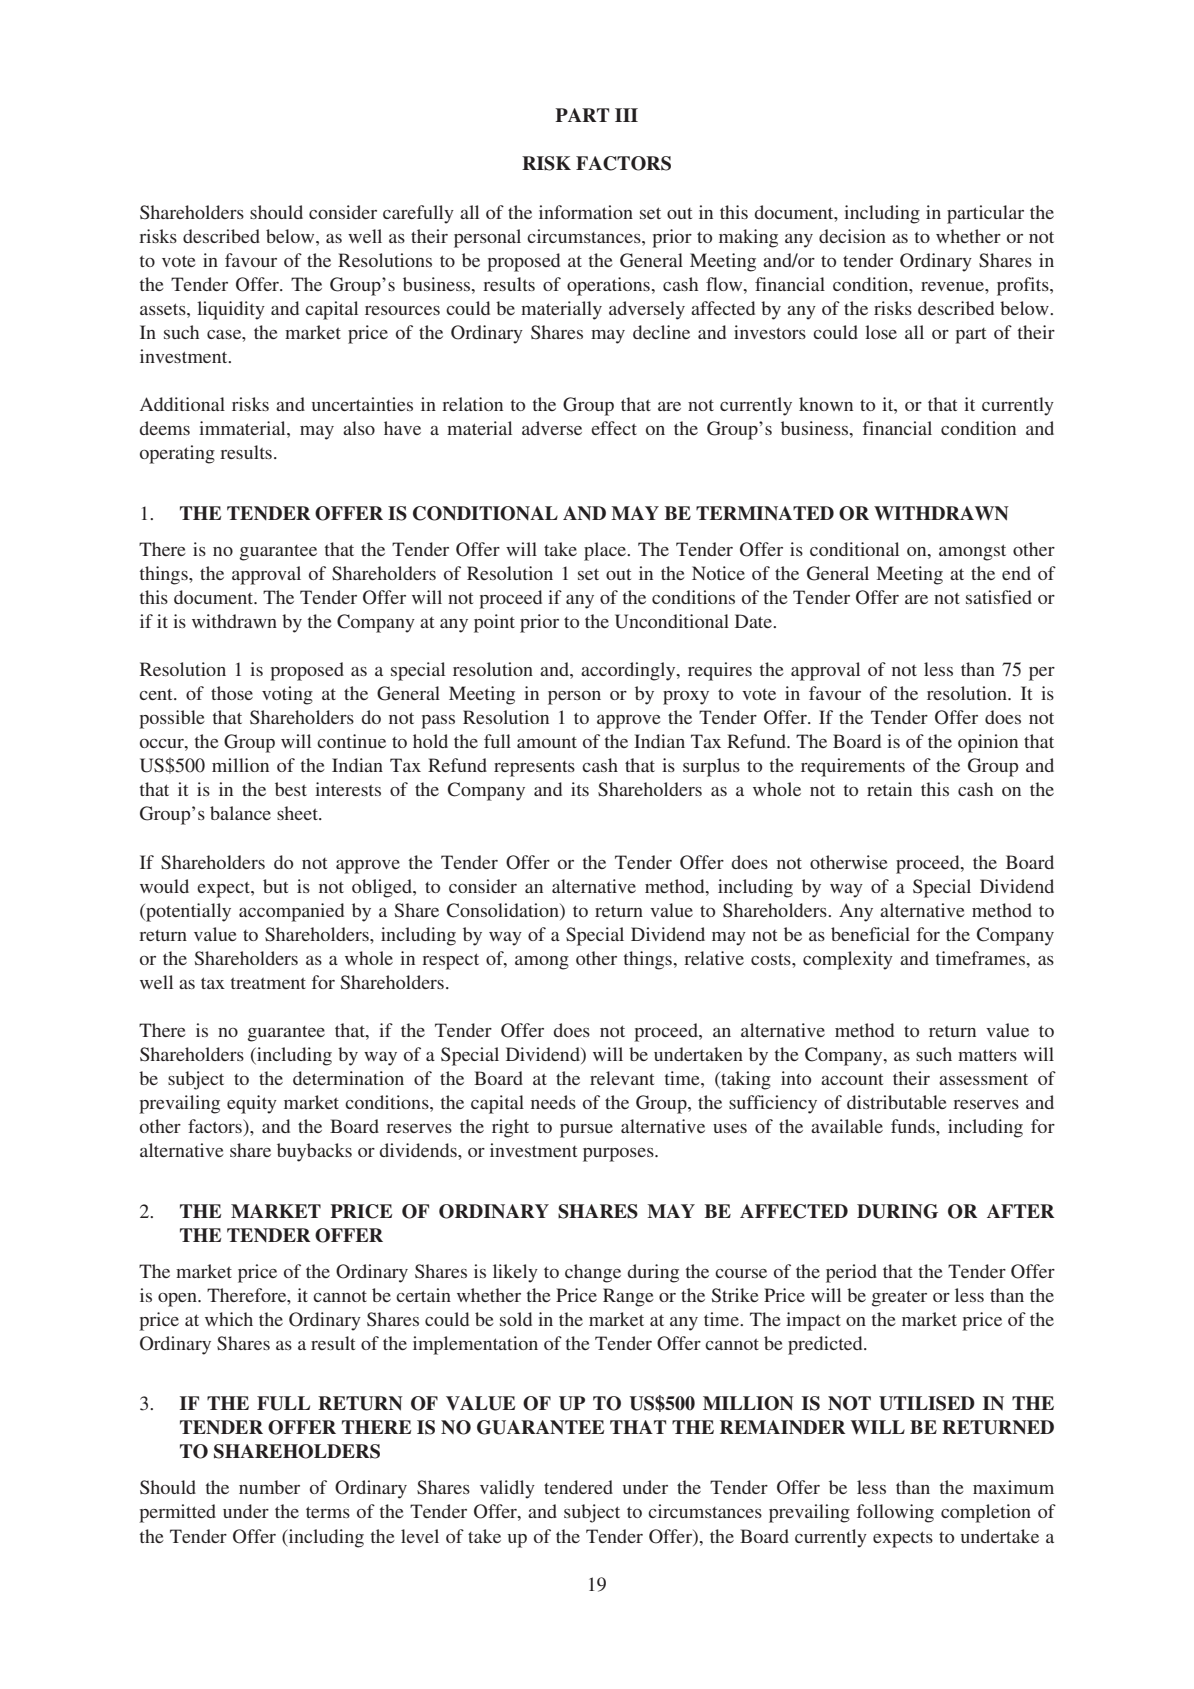  Describe the element at coordinates (895, 1513) in the document. I see `following` at that location.
